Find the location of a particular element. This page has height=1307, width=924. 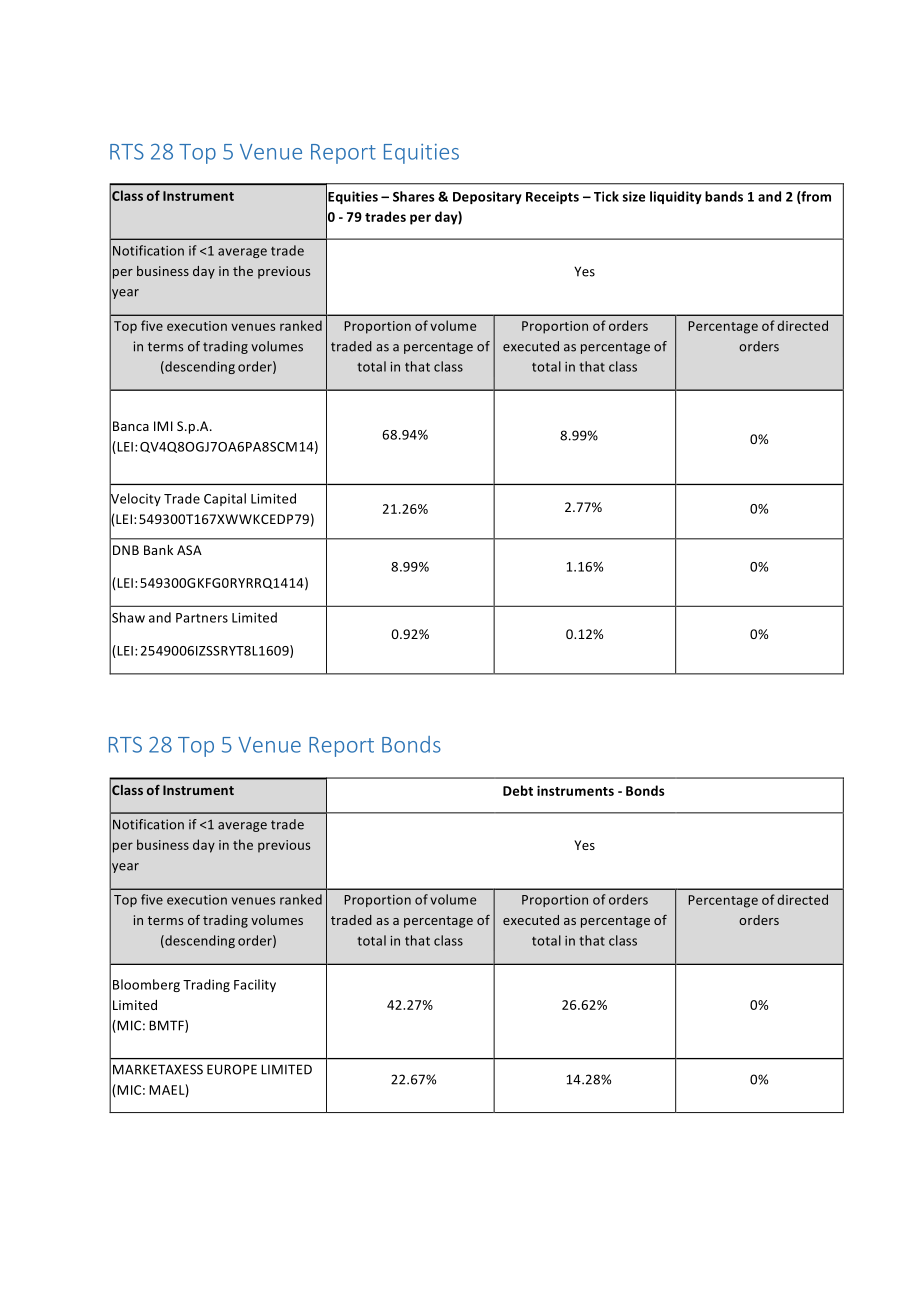

Bank is located at coordinates (158, 550).
